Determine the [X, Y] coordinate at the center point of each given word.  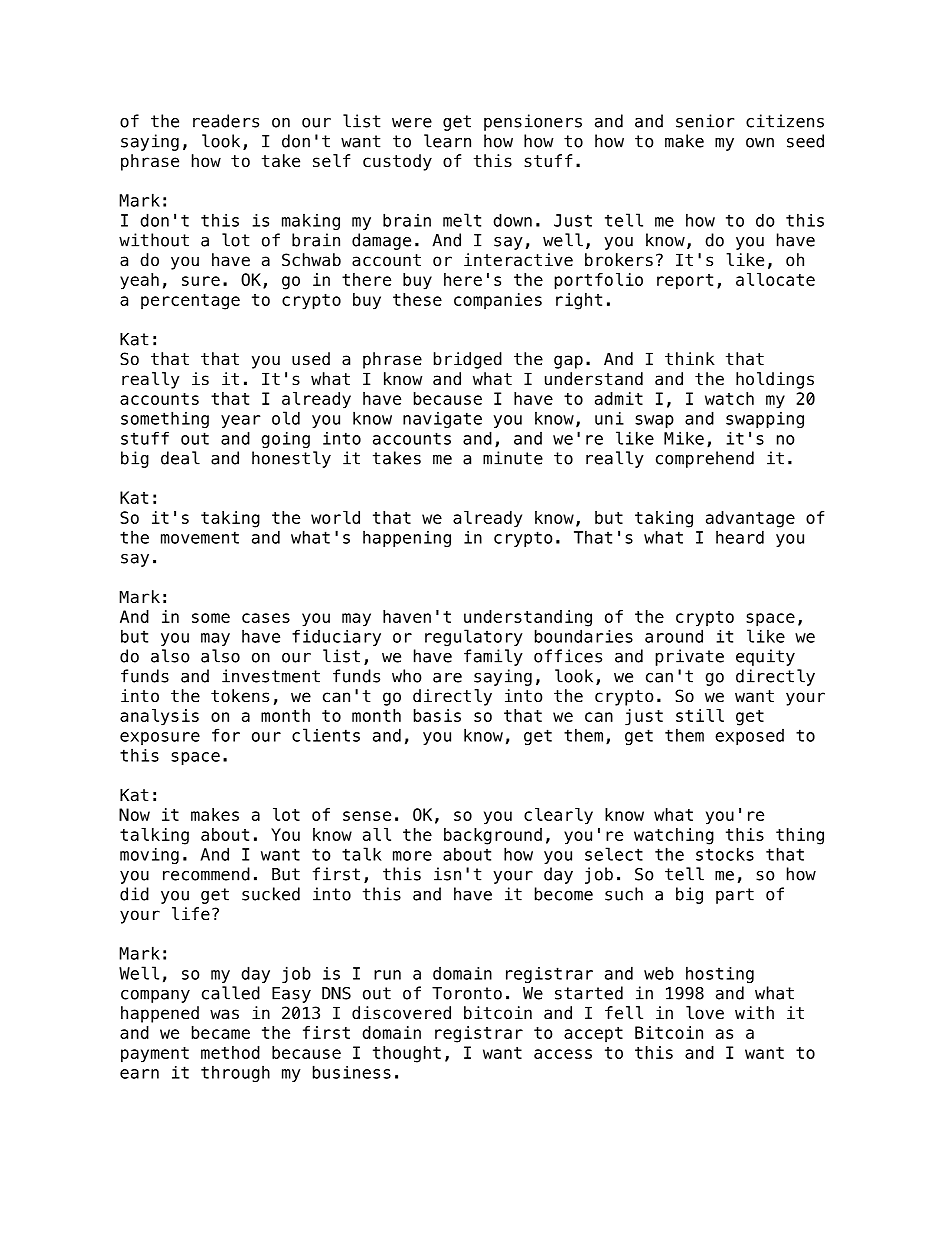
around [674, 636]
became [221, 1032]
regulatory [474, 637]
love [705, 1013]
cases [266, 618]
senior [705, 121]
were [412, 123]
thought [407, 1054]
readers [226, 121]
